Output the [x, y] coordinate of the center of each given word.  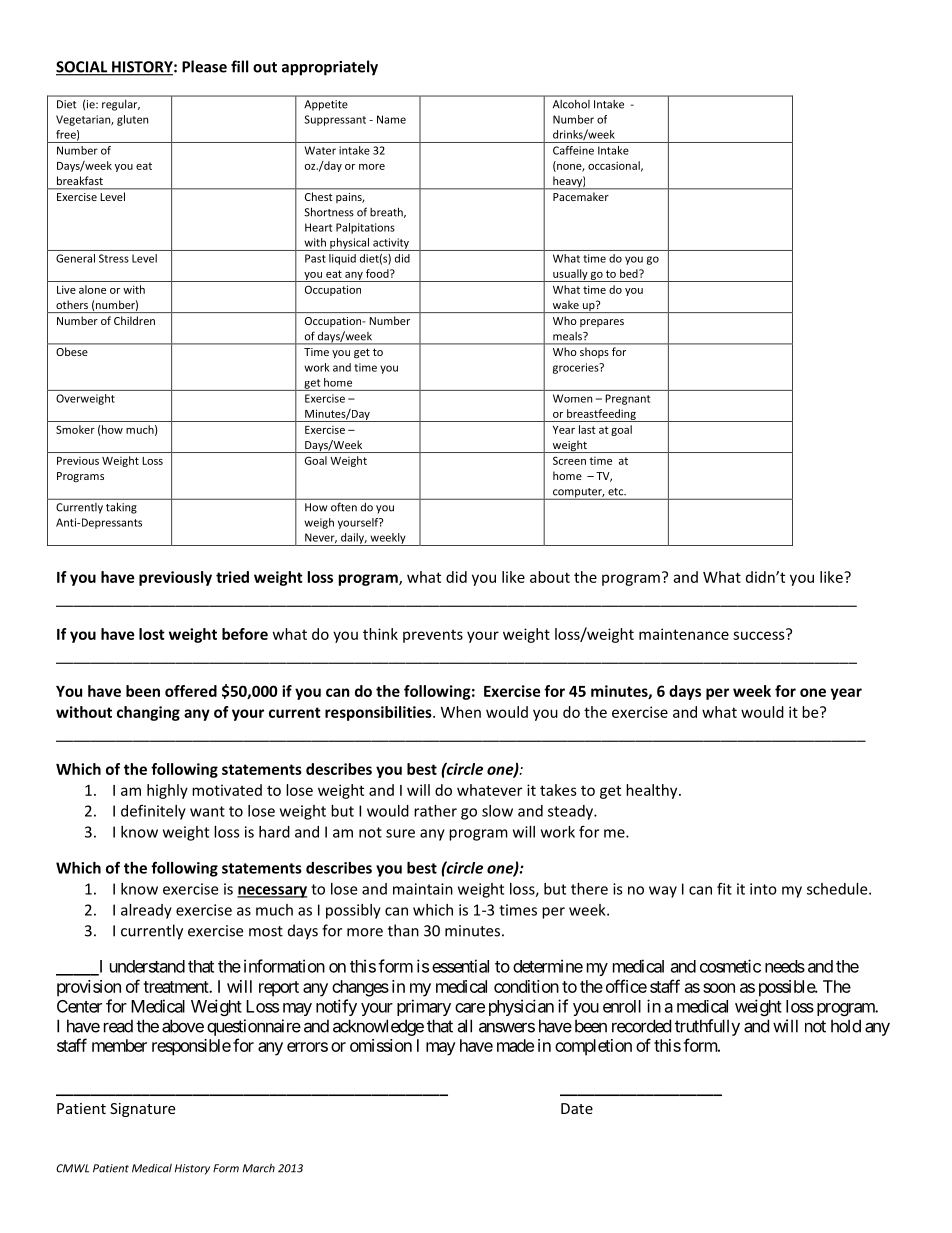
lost [152, 634]
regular [121, 105]
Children [134, 320]
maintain [423, 889]
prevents [433, 636]
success [760, 634]
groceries [577, 368]
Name [391, 119]
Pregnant [627, 399]
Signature [142, 1110]
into [763, 889]
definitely [153, 812]
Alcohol [571, 104]
